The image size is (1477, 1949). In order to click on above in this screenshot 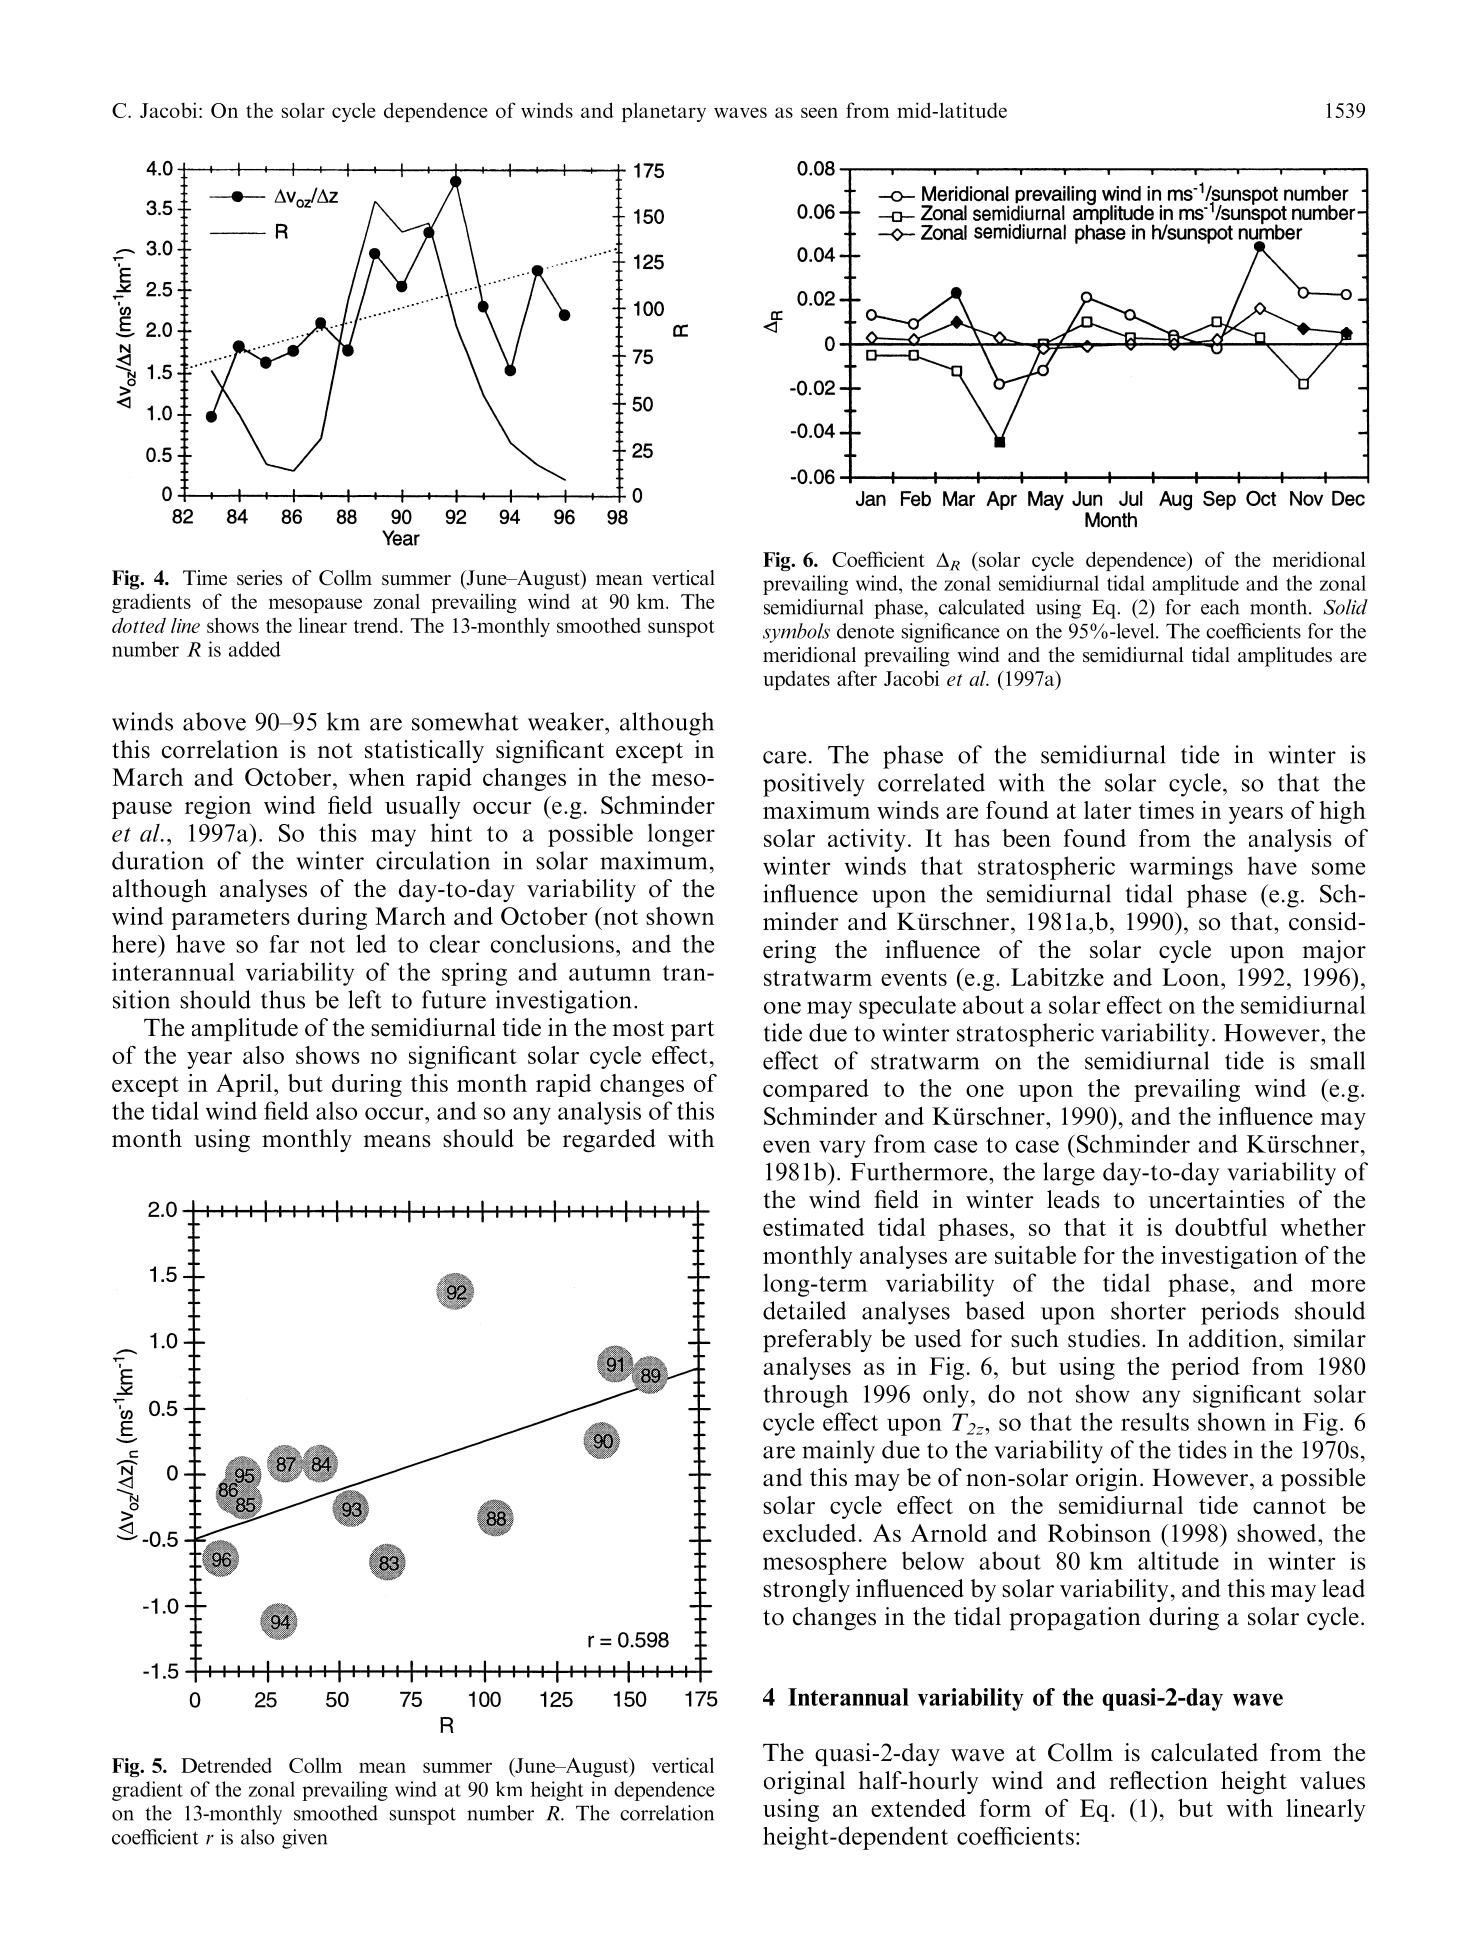, I will do `click(214, 721)`.
